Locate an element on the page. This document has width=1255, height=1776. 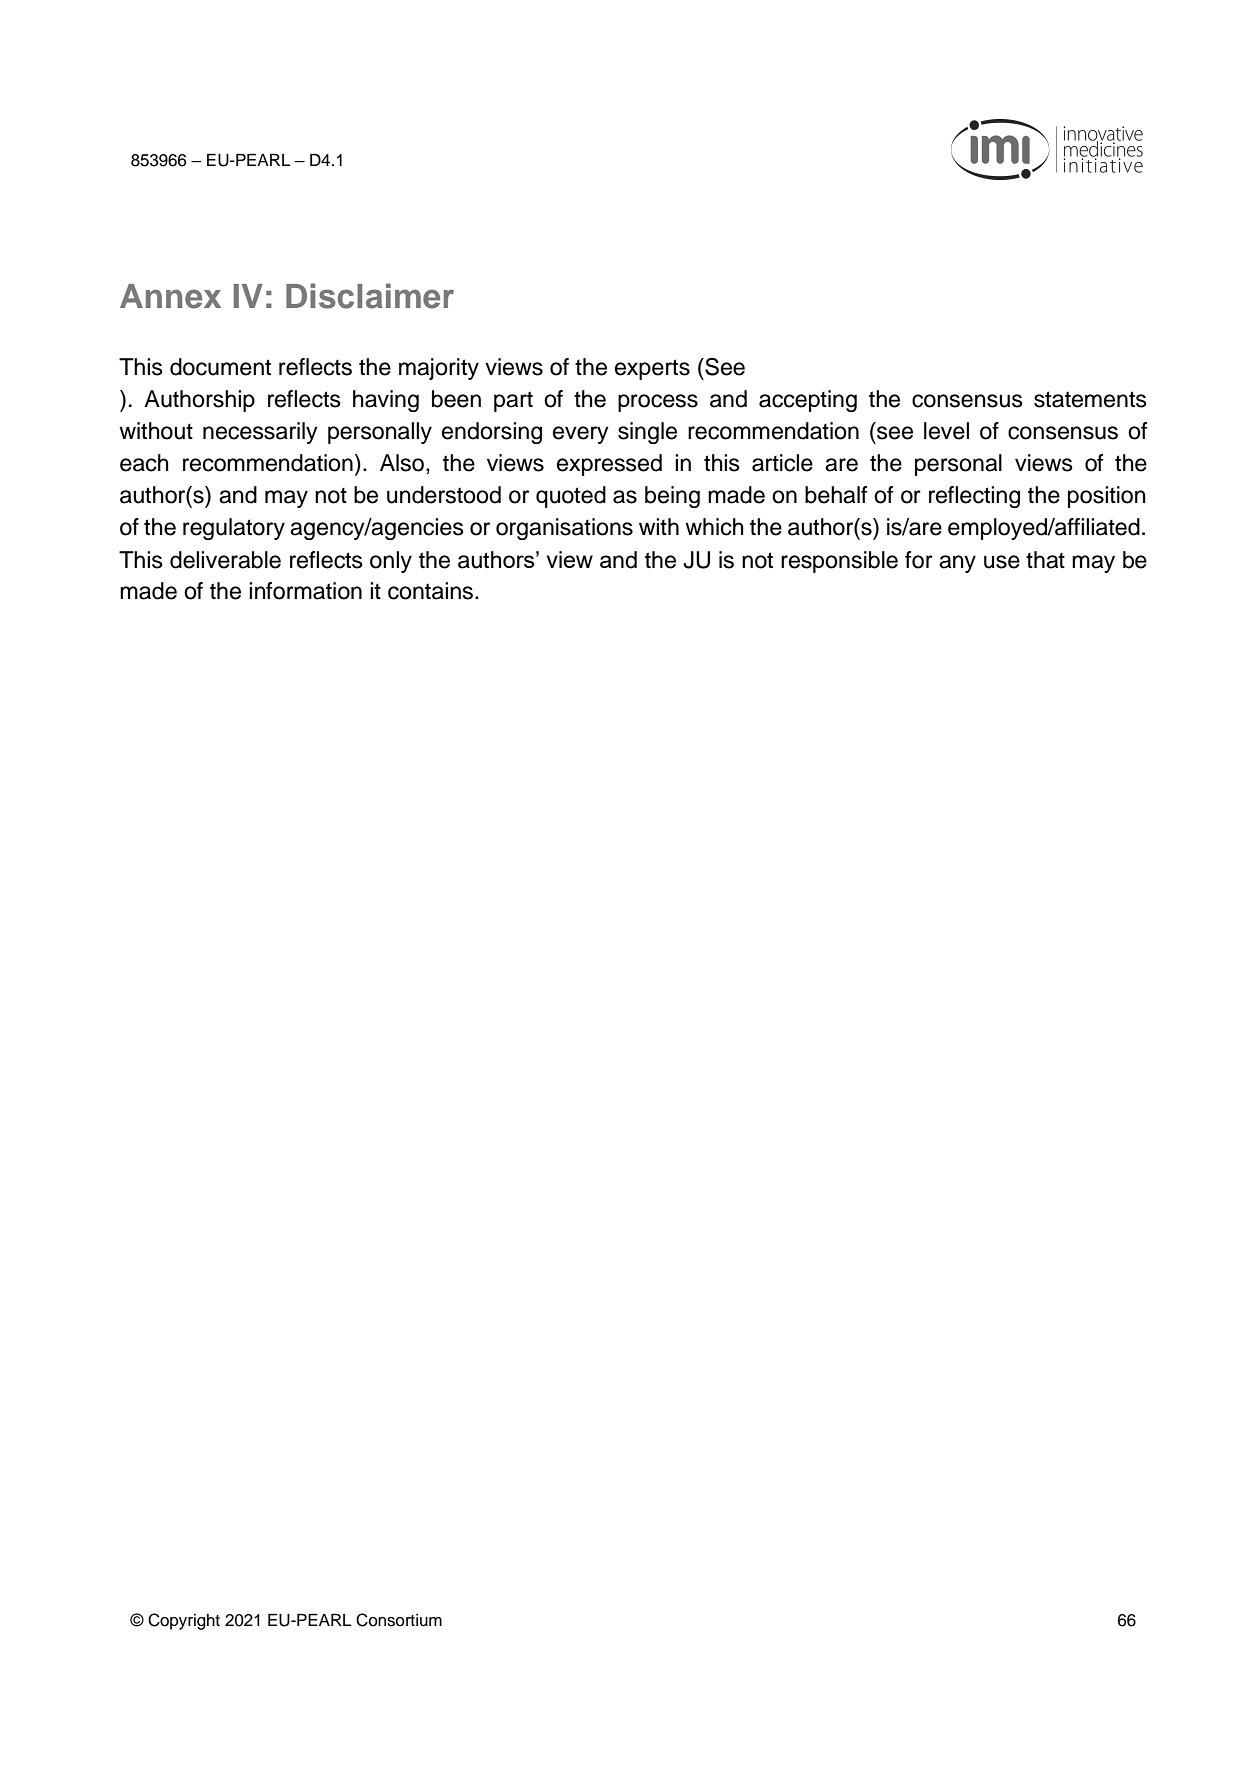
document is located at coordinates (220, 367).
